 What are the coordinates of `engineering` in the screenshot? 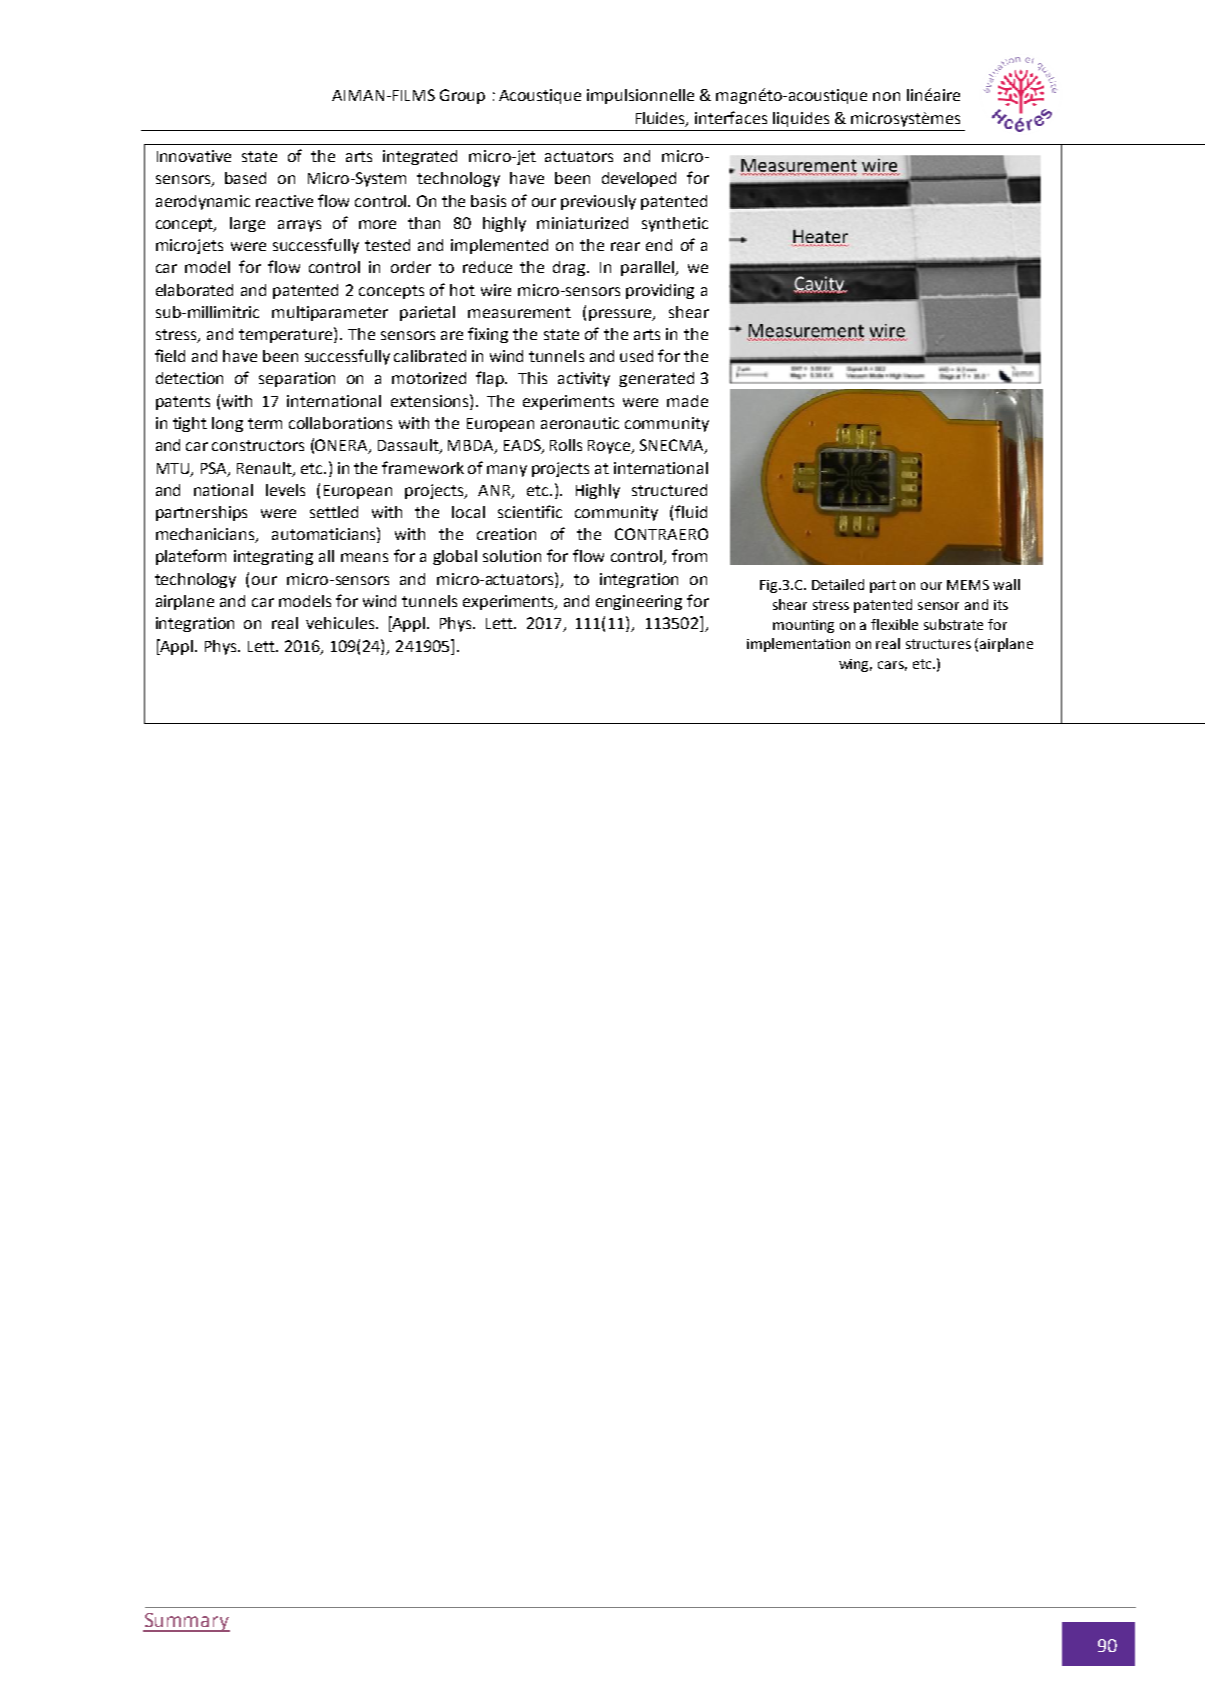 It's located at (639, 602).
